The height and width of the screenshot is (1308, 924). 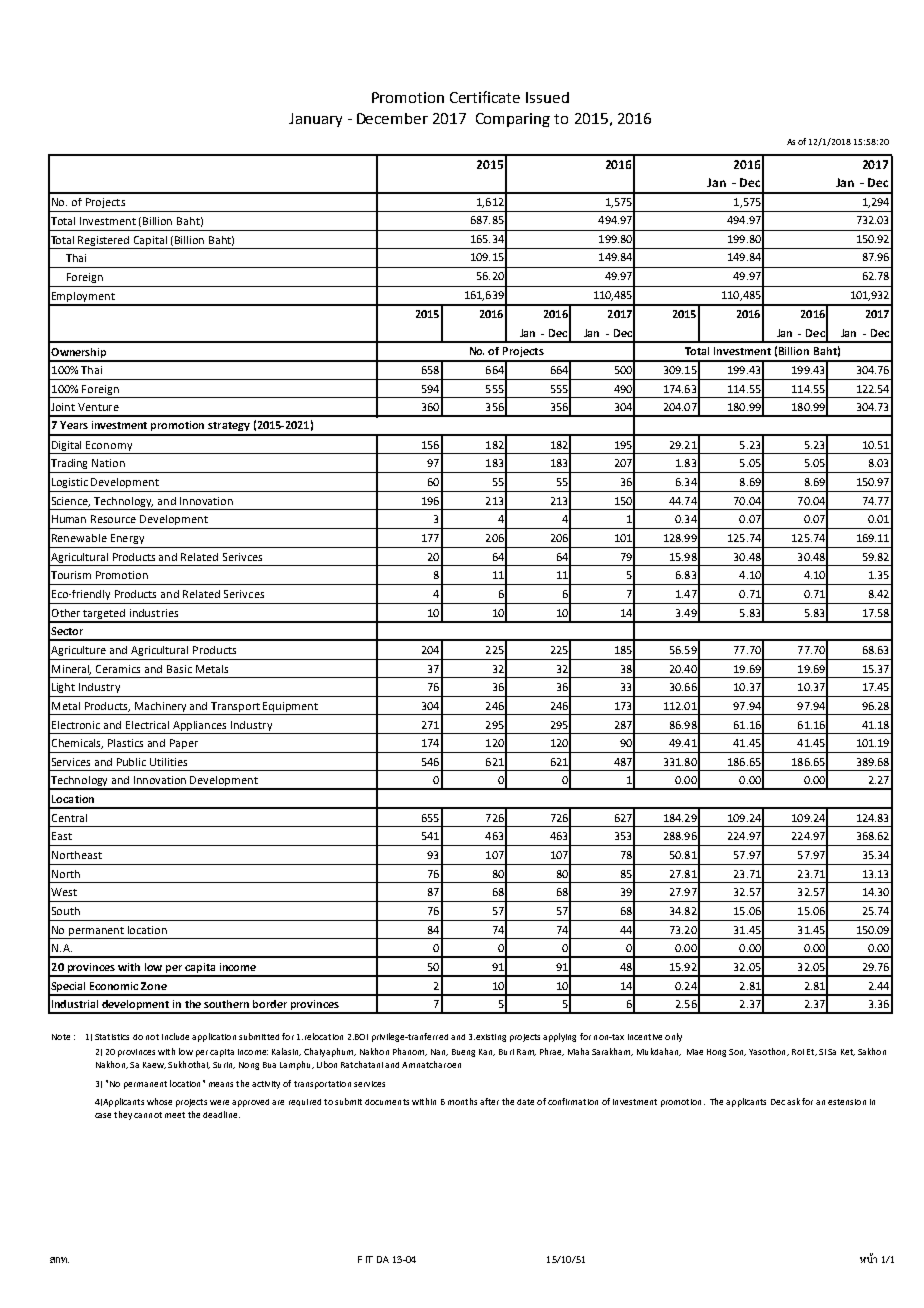 What do you see at coordinates (392, 118) in the screenshot?
I see `December` at bounding box center [392, 118].
